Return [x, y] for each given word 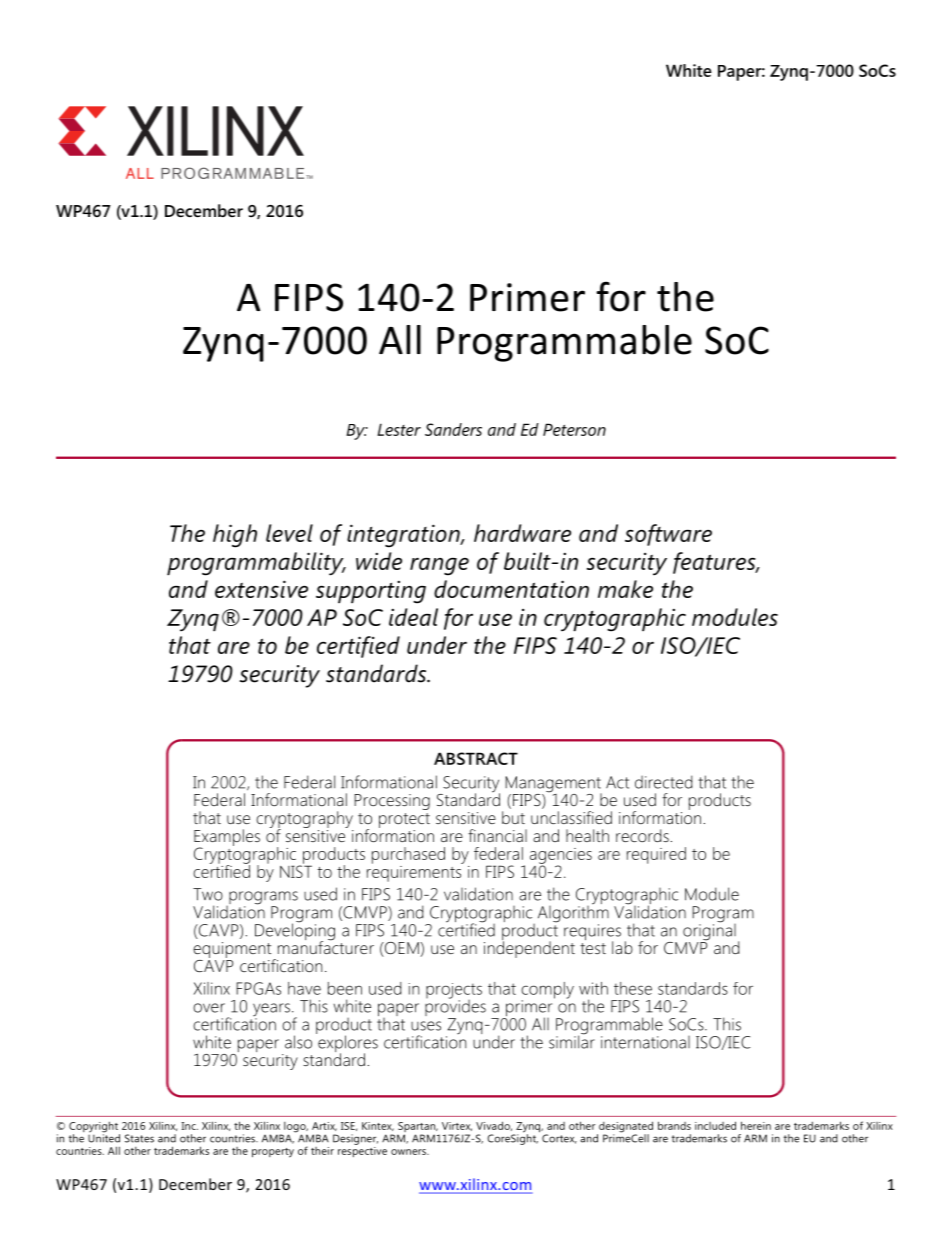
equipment [233, 951]
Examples [227, 838]
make [625, 589]
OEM [402, 949]
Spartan [417, 1128]
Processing [392, 802]
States [139, 1138]
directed [664, 782]
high [235, 536]
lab [622, 947]
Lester [399, 429]
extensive [261, 589]
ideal [413, 617]
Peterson [574, 429]
